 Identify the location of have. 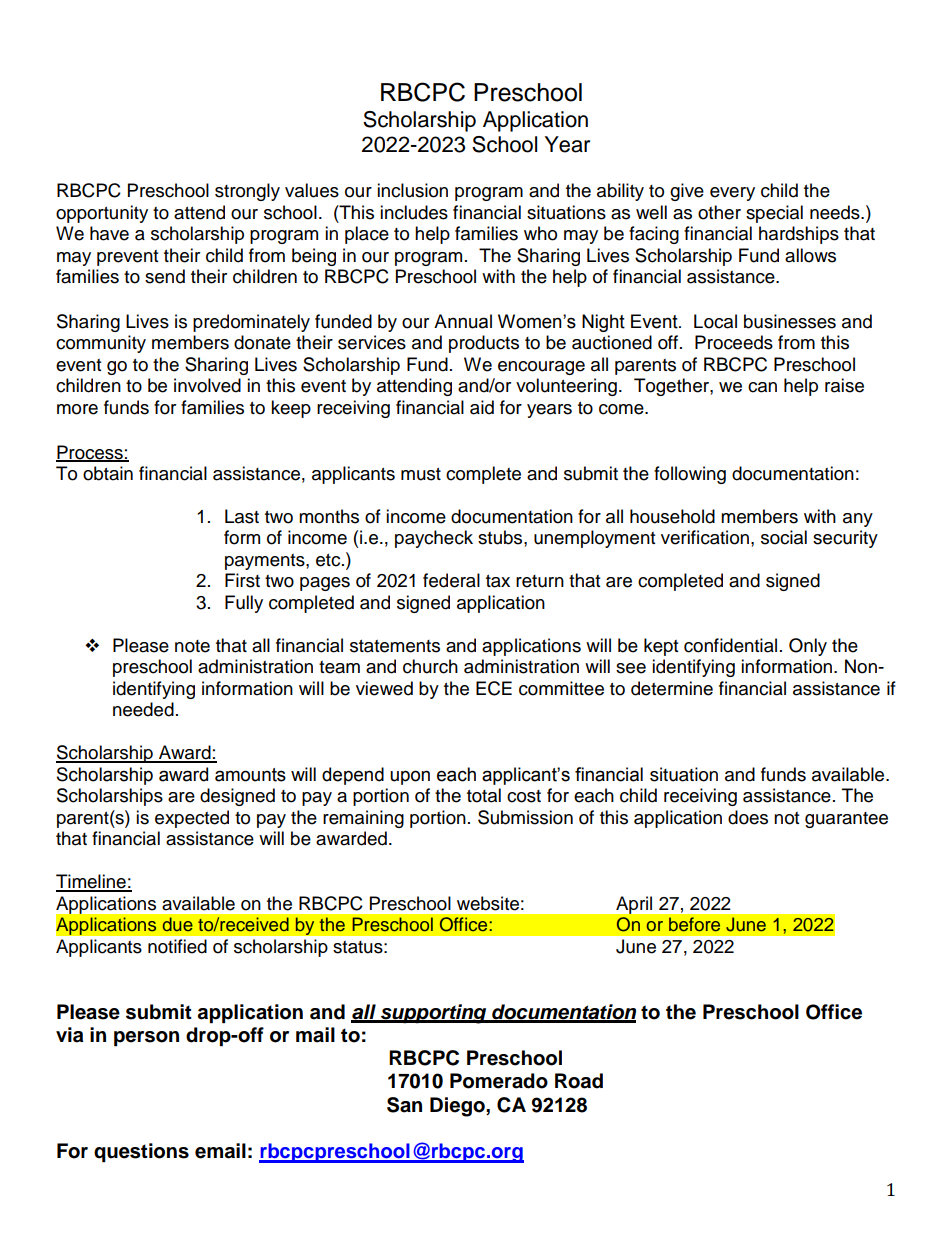
(109, 233).
